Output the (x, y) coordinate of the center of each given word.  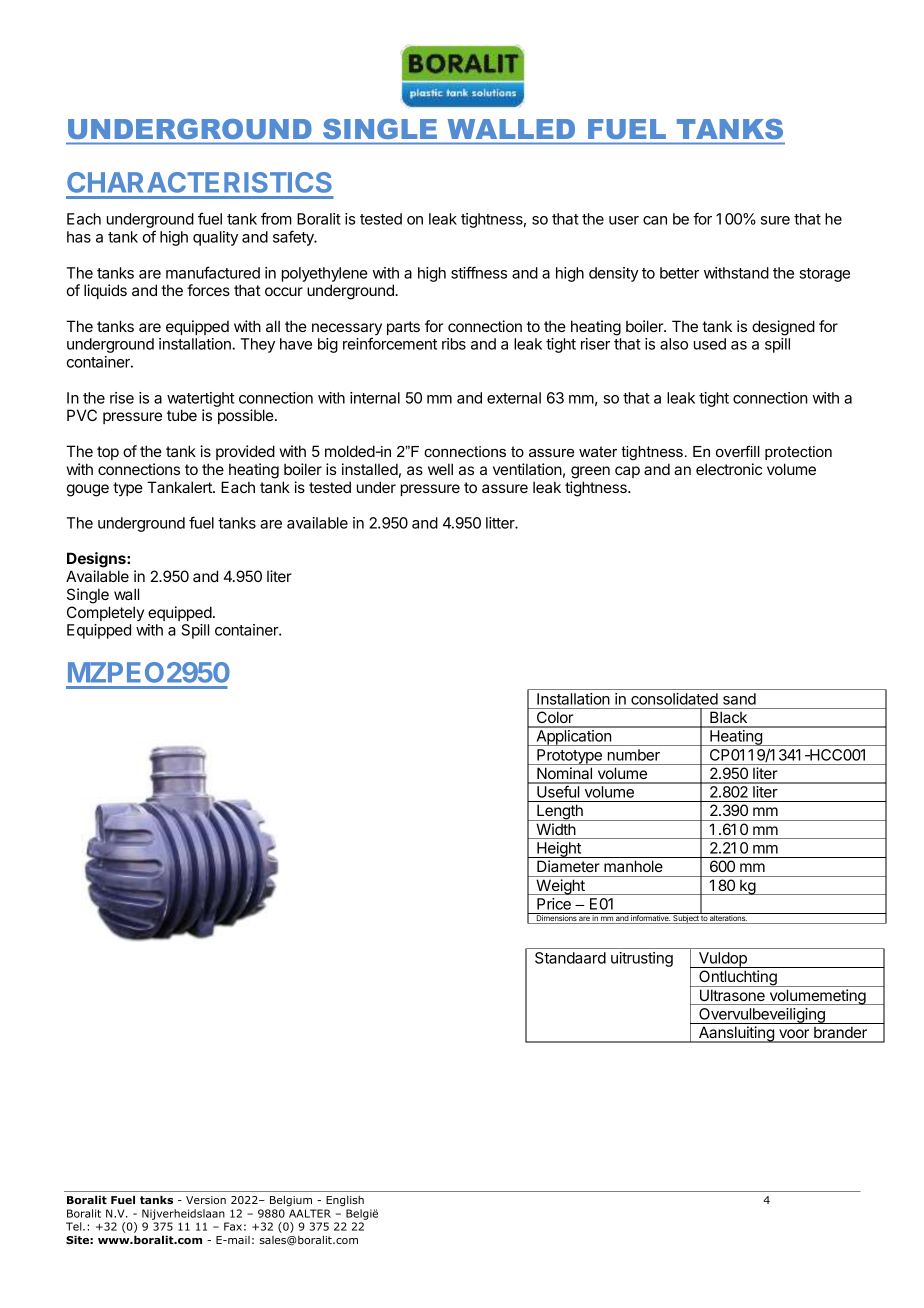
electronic (729, 469)
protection (798, 453)
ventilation (527, 469)
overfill (738, 451)
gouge (88, 490)
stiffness (479, 272)
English (345, 1201)
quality (215, 238)
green (590, 472)
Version (206, 1200)
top (108, 453)
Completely (105, 613)
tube (182, 415)
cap (627, 472)
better (679, 273)
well (440, 469)
